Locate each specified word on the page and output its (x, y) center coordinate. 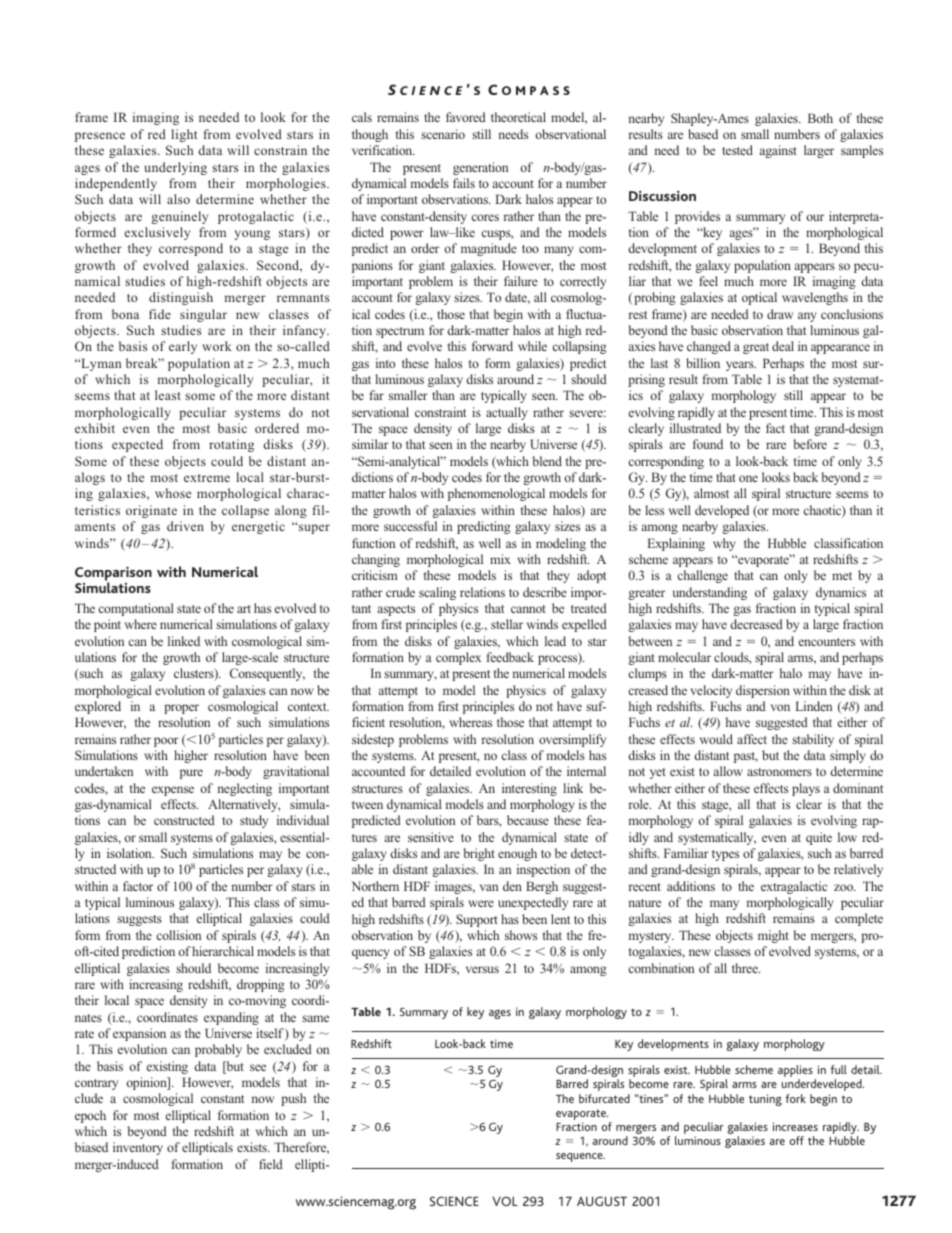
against (778, 151)
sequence (580, 1157)
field (271, 1164)
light (184, 135)
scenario (443, 134)
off (797, 1140)
